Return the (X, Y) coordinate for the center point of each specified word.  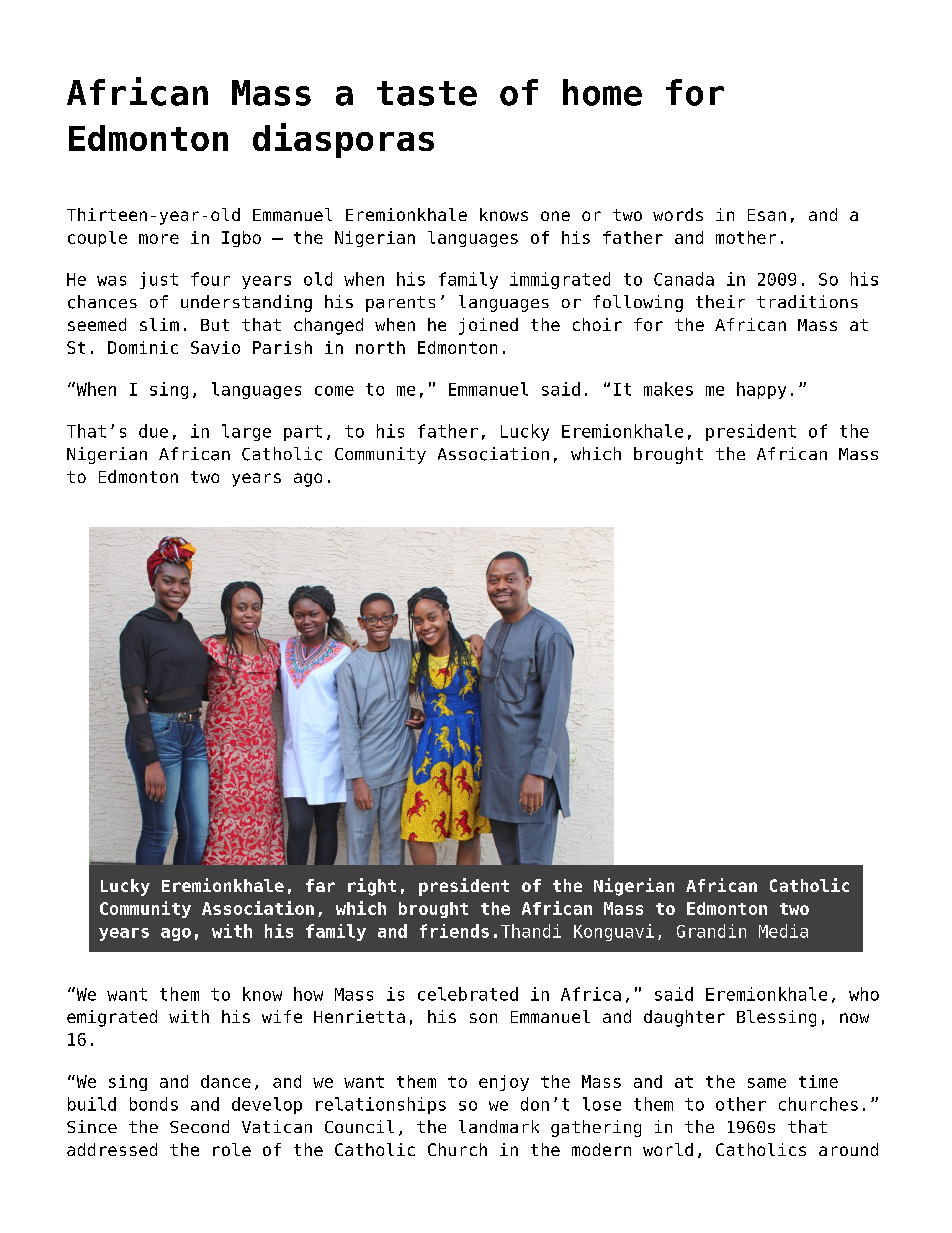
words (678, 214)
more (159, 239)
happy (761, 390)
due (153, 431)
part (303, 433)
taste (427, 93)
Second (199, 1126)
